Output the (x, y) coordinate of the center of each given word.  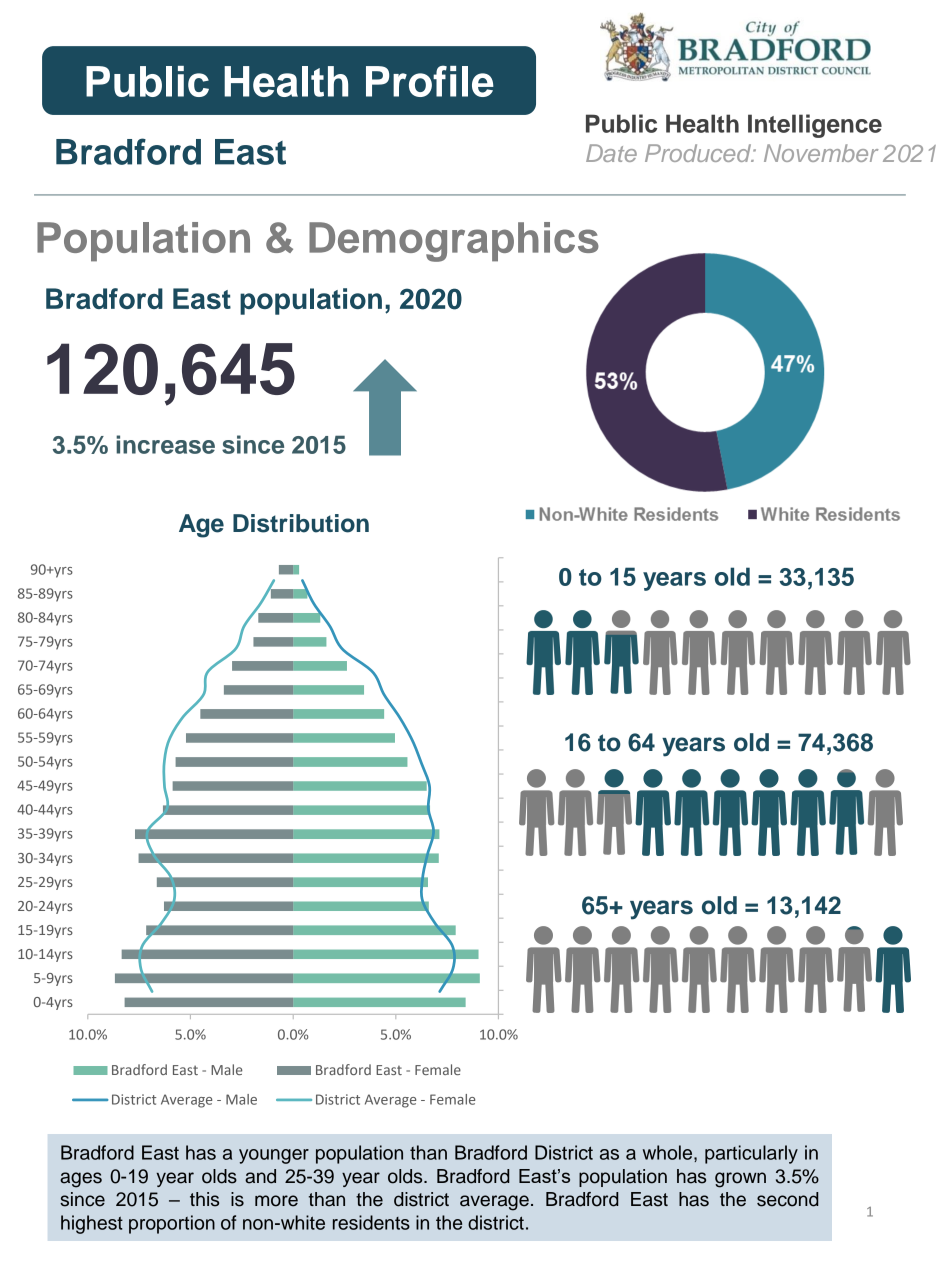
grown (740, 1180)
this (204, 1199)
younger (274, 1156)
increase (165, 444)
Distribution (301, 523)
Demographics (454, 242)
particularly (751, 1154)
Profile (430, 81)
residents (371, 1222)
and (260, 1176)
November (821, 153)
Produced (699, 153)
